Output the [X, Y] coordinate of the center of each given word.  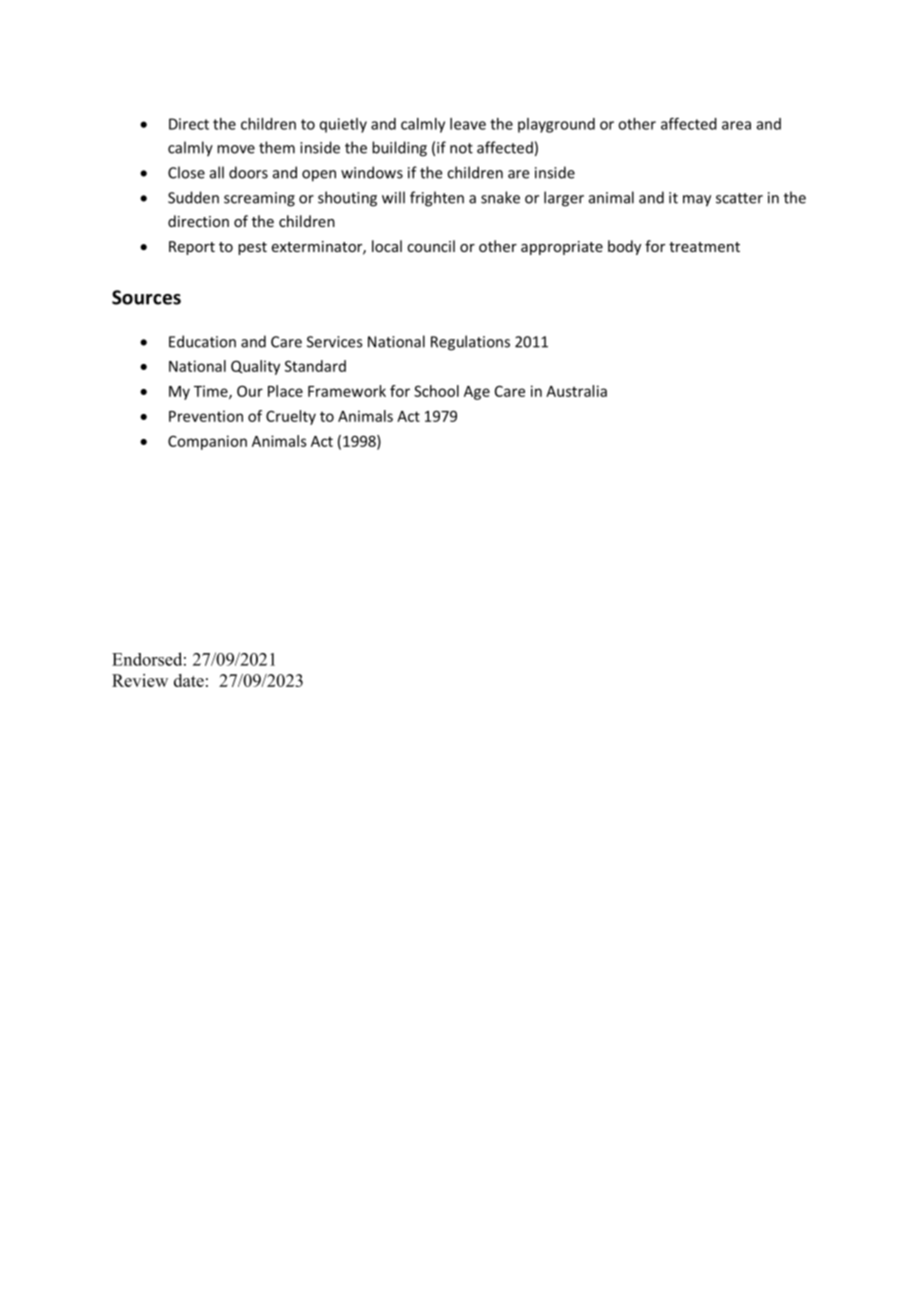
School [436, 391]
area [736, 125]
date [189, 680]
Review [140, 680]
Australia [576, 391]
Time [212, 392]
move [236, 149]
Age [477, 393]
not [461, 148]
